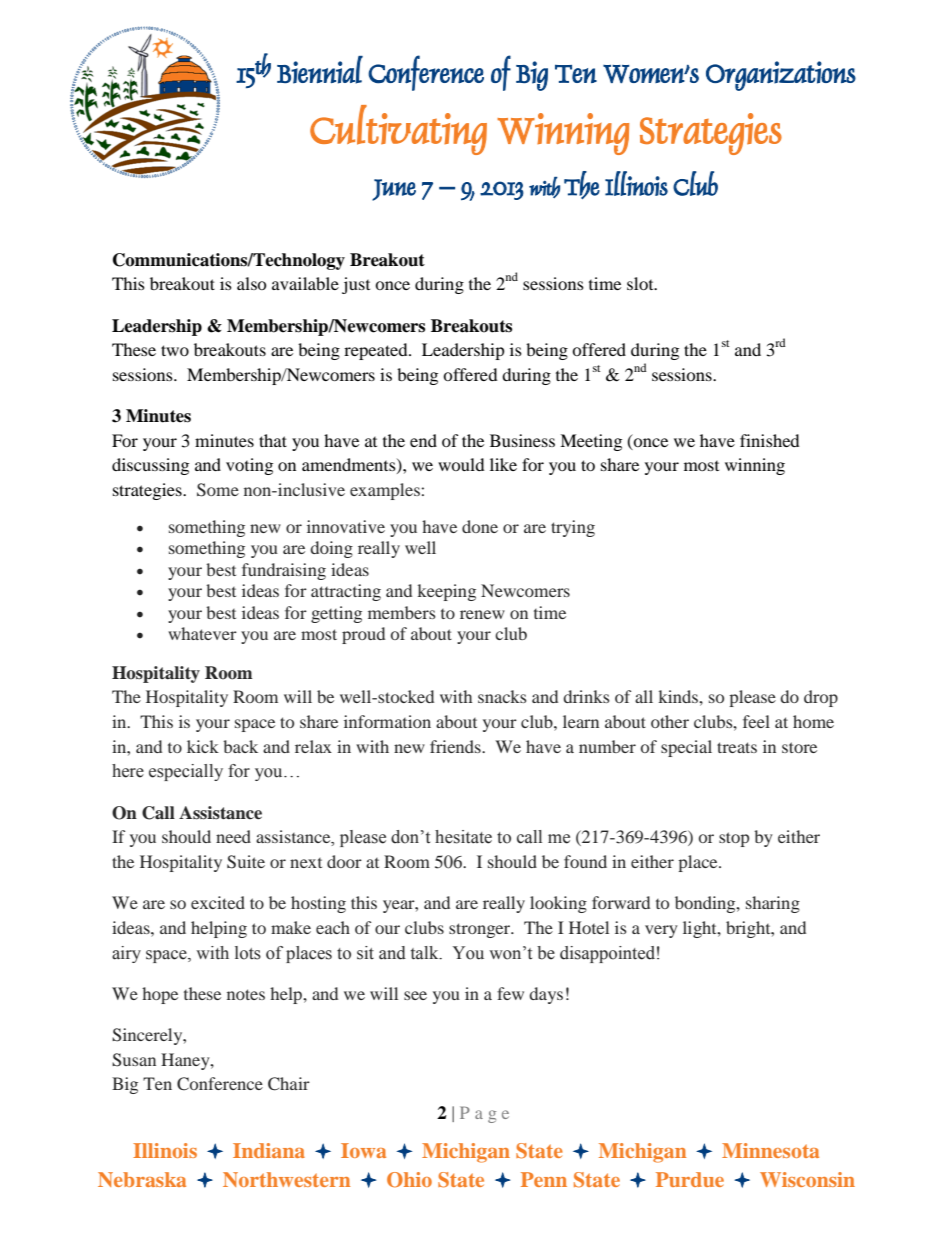 This image has height=1233, width=952. I want to click on Biennial, so click(320, 70).
